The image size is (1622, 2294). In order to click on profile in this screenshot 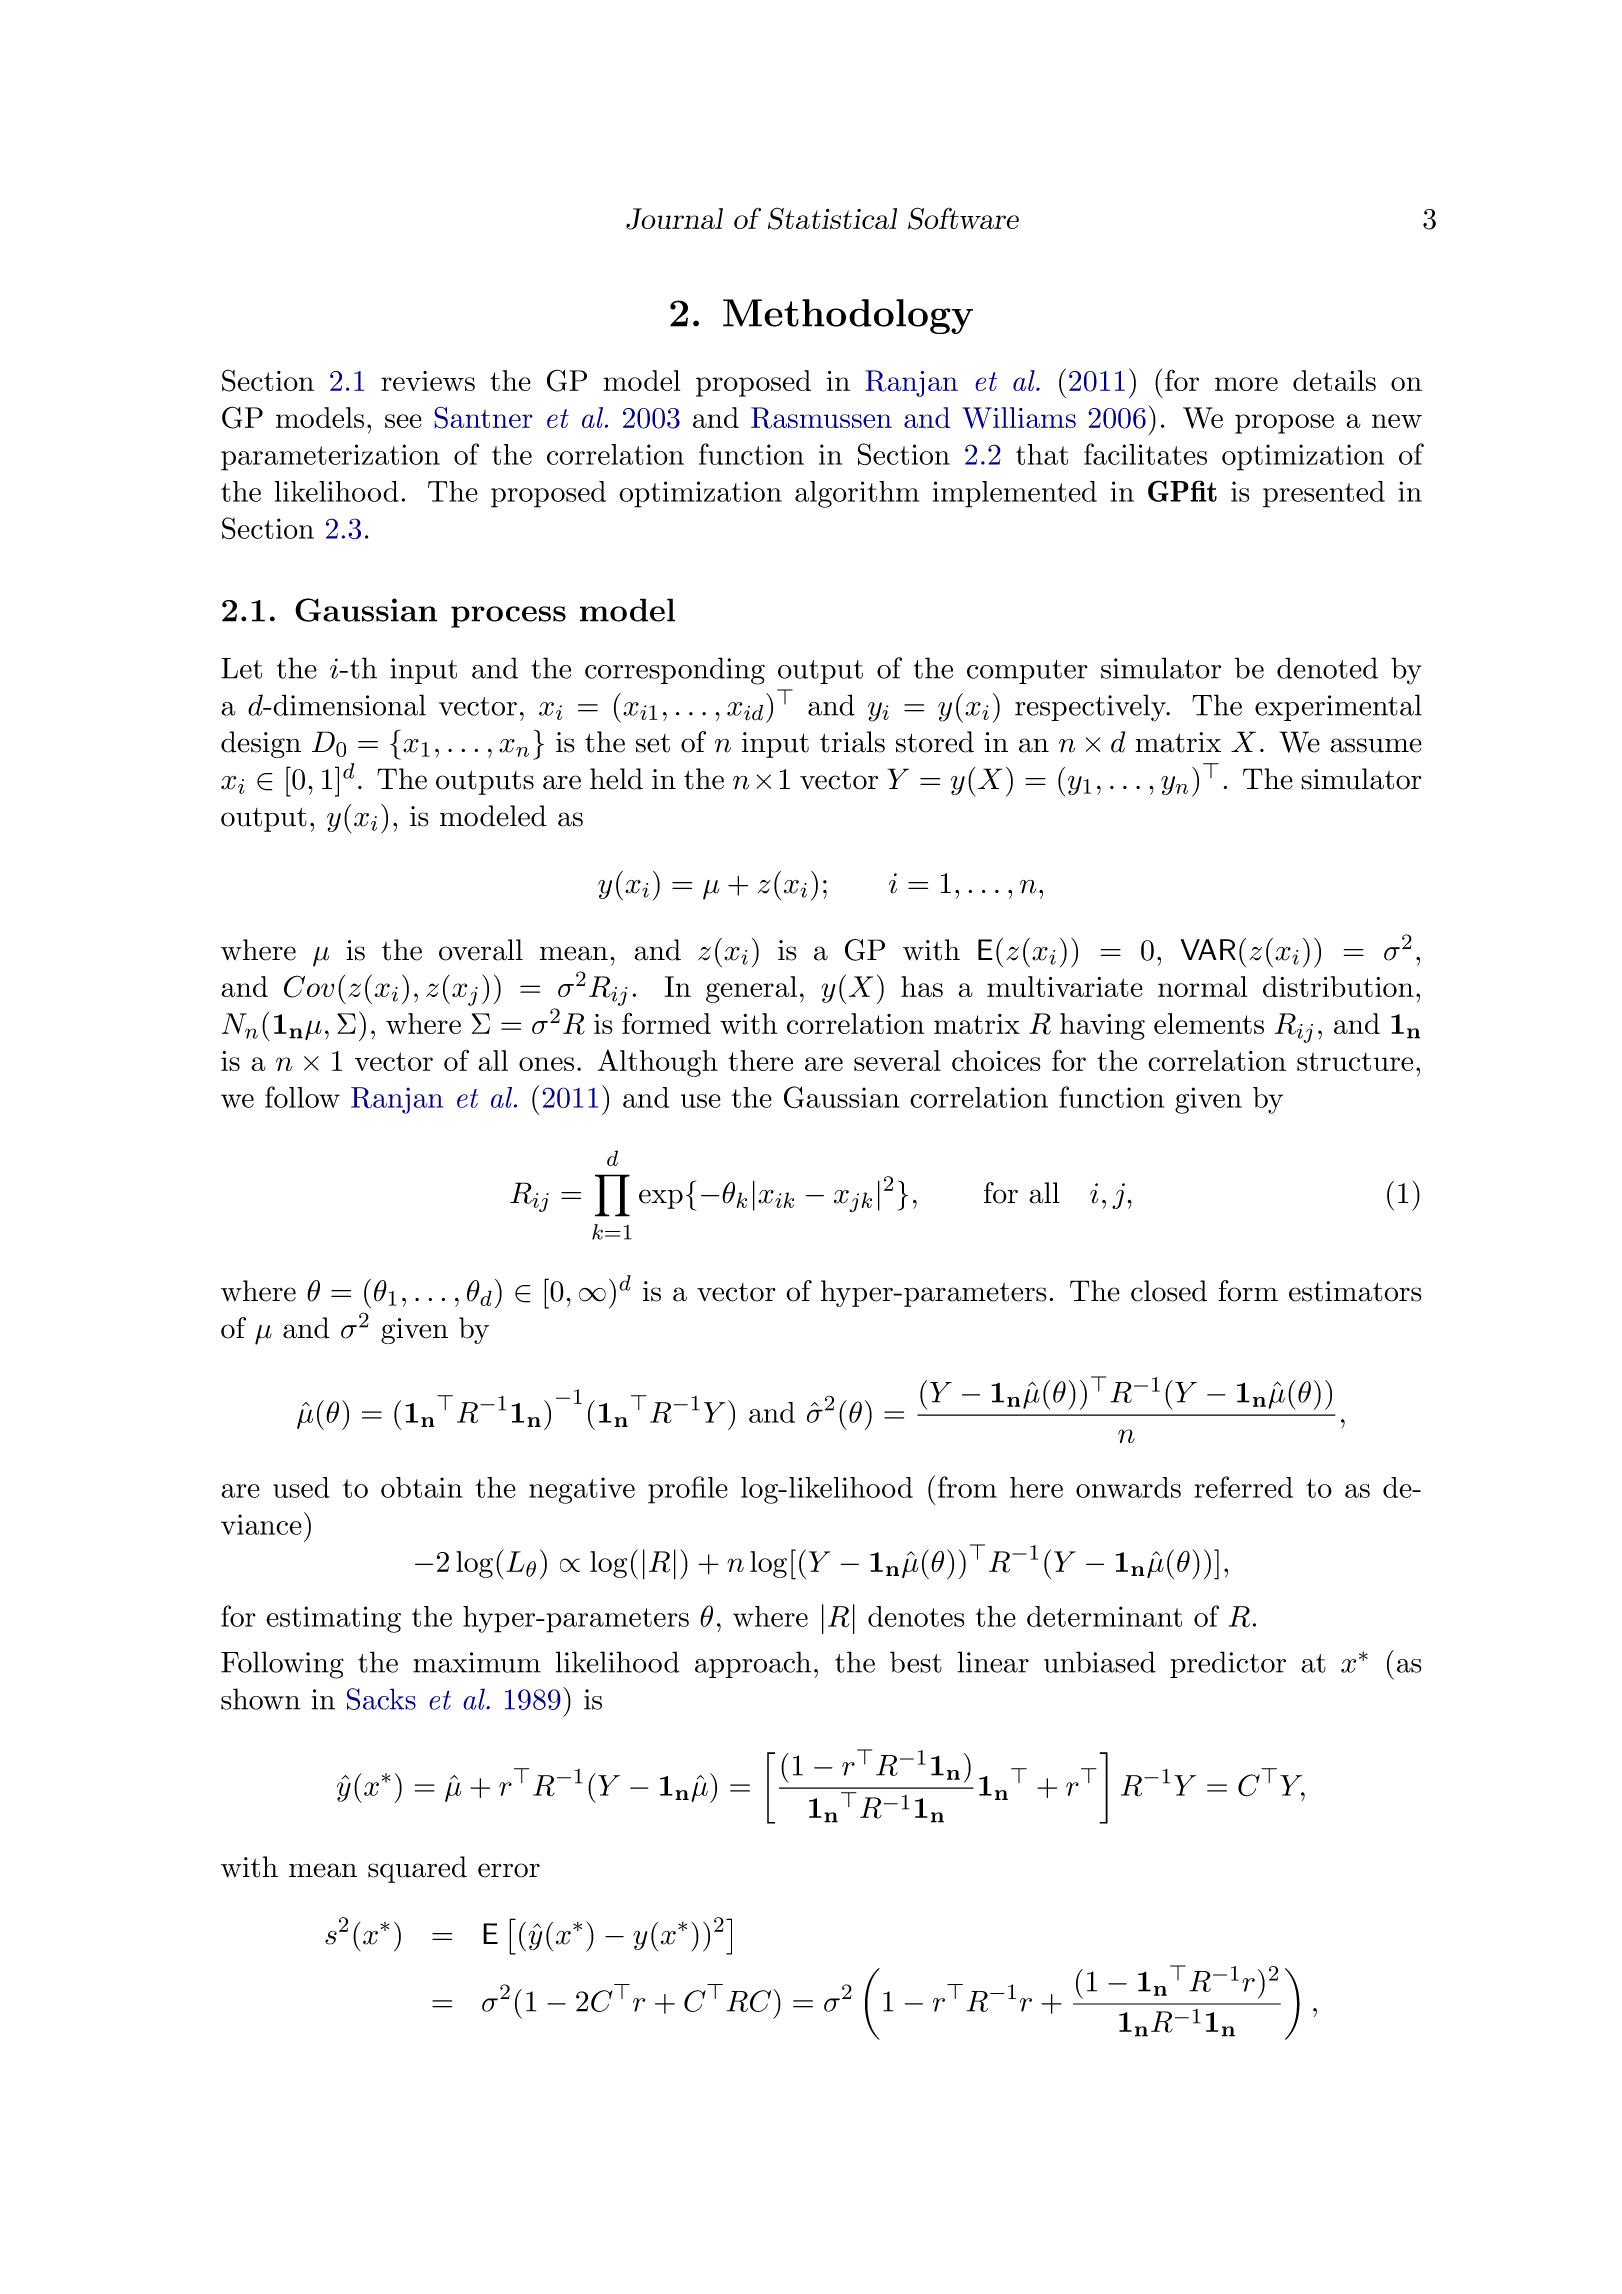, I will do `click(688, 1490)`.
